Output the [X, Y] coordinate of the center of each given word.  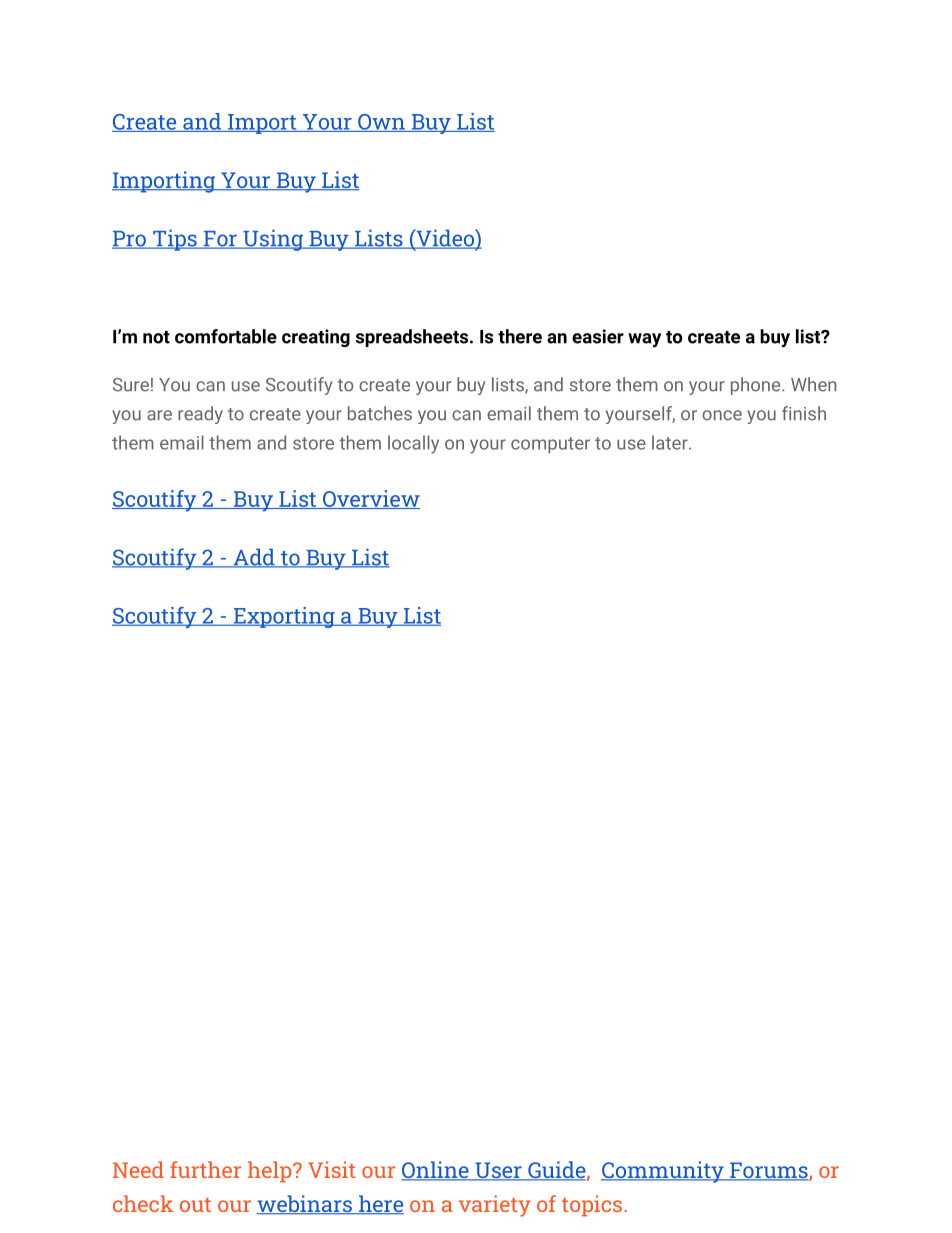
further [205, 1169]
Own [381, 123]
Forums [769, 1171]
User [498, 1171]
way [644, 340]
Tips [175, 240]
